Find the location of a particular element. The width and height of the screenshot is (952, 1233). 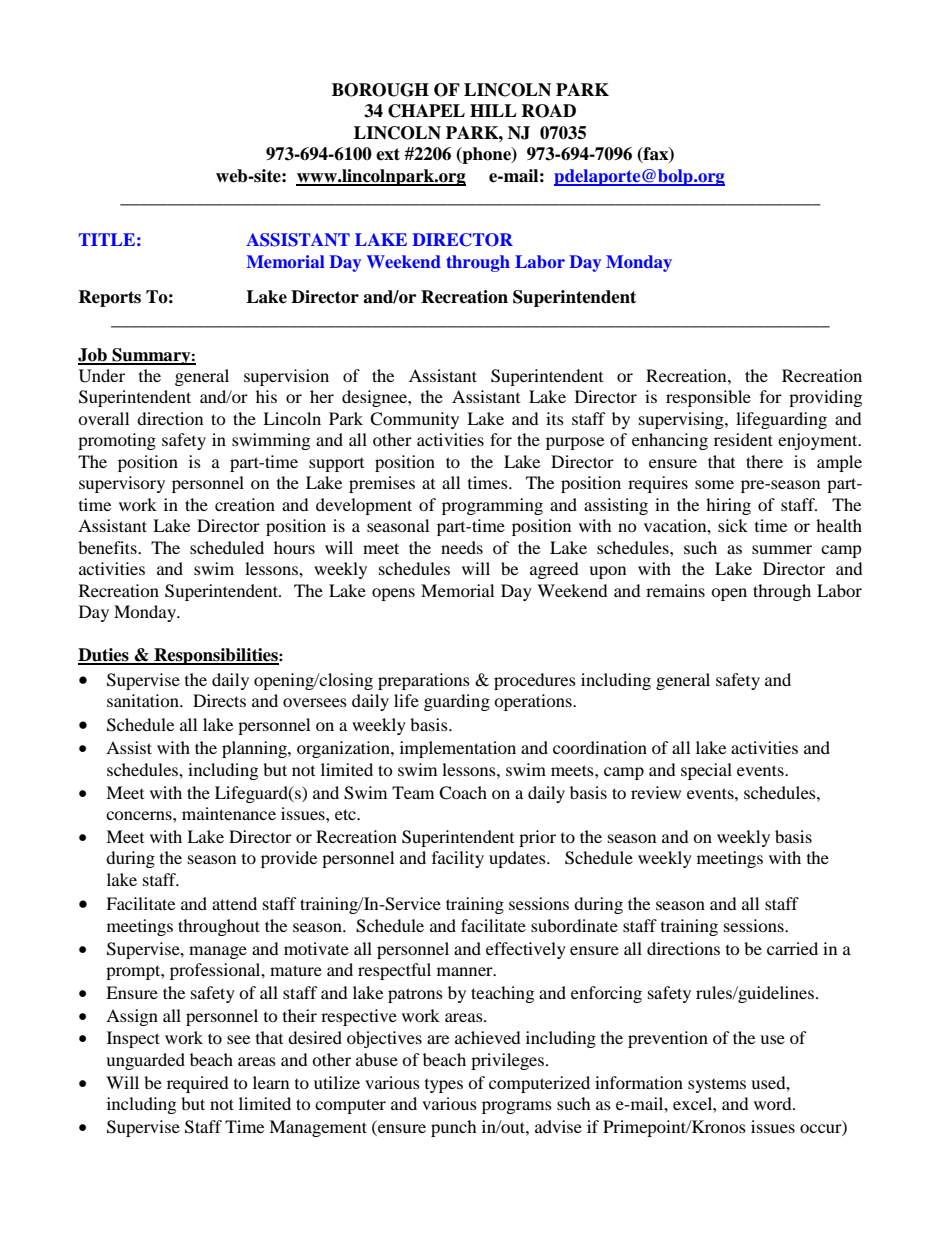

needs is located at coordinates (462, 547).
